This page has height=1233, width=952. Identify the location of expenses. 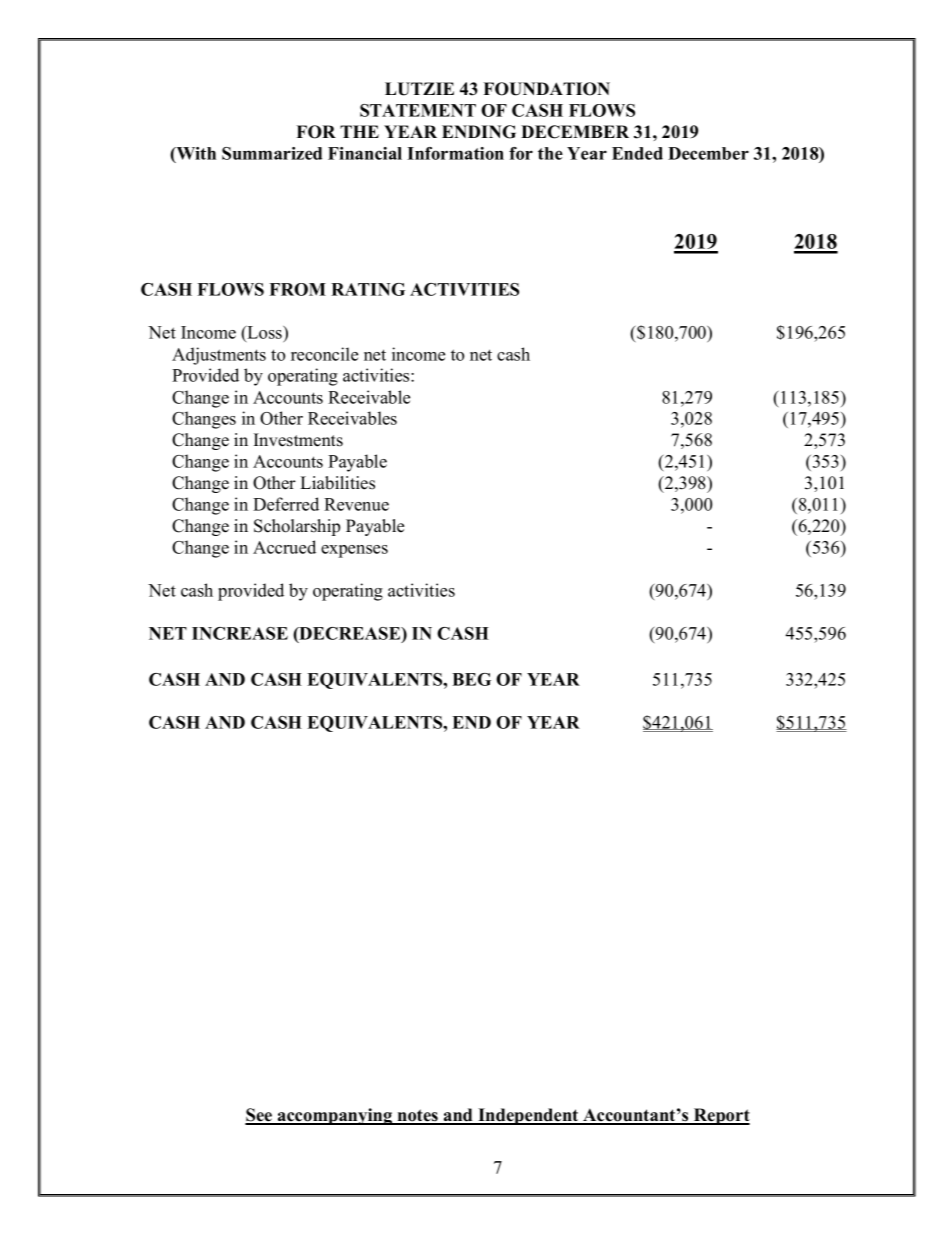
(354, 551).
